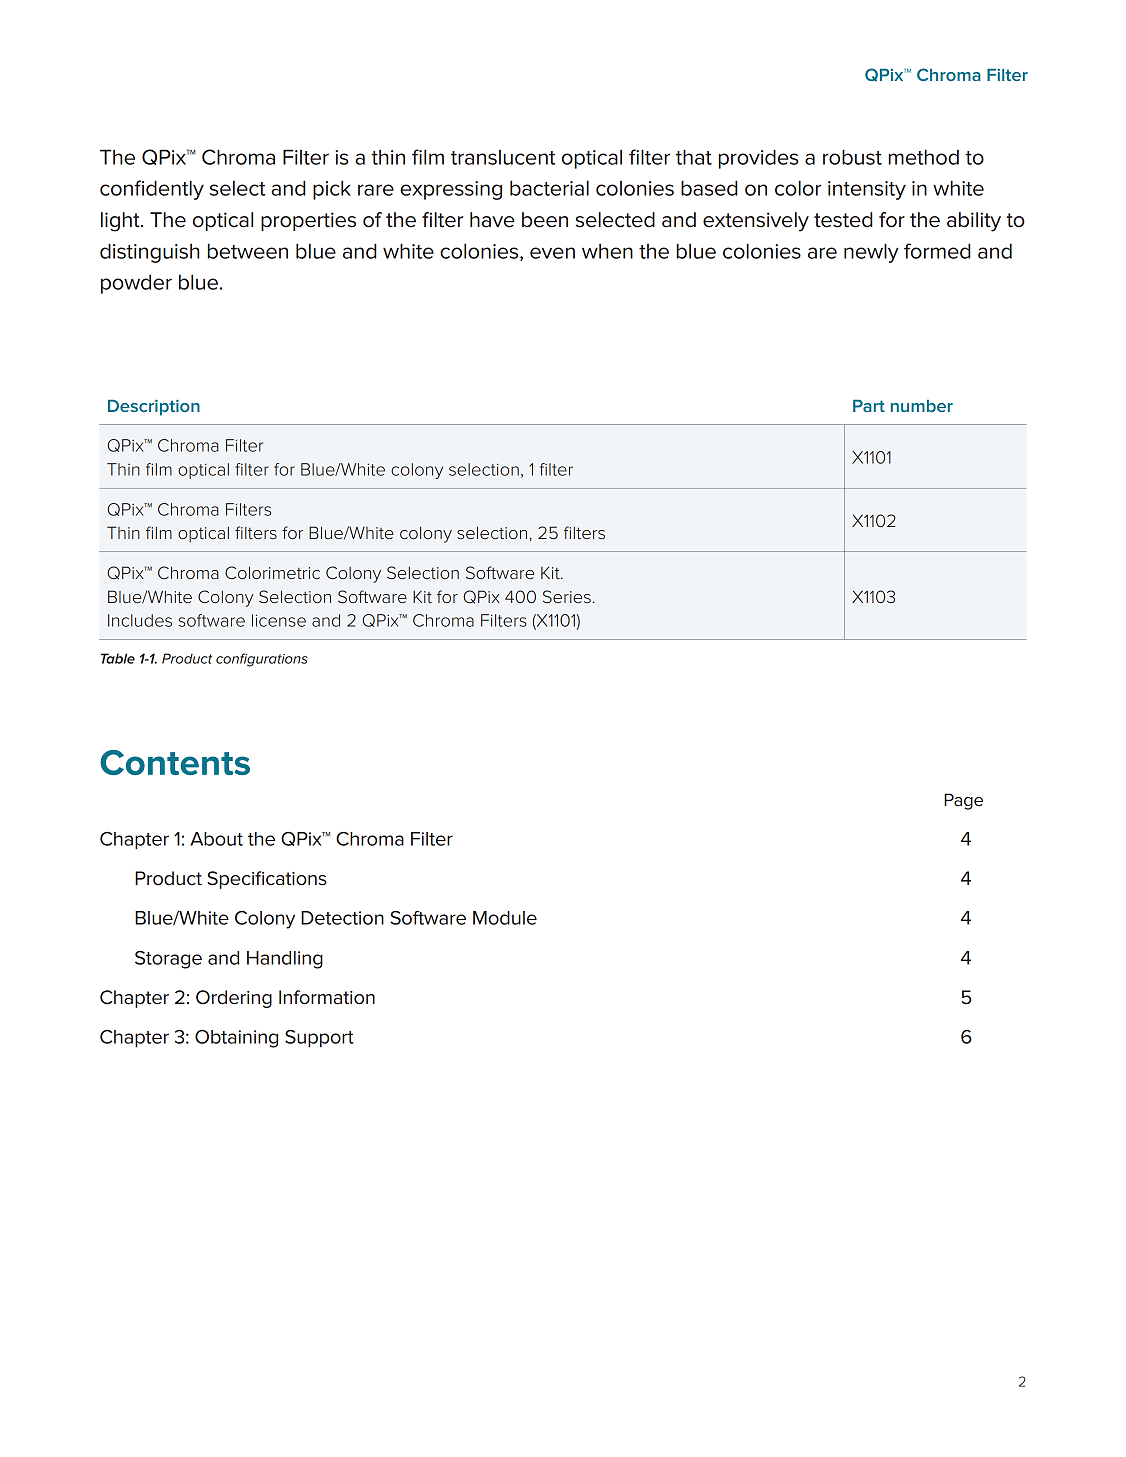 The height and width of the image is (1457, 1126). What do you see at coordinates (152, 190) in the image?
I see `confidently` at bounding box center [152, 190].
